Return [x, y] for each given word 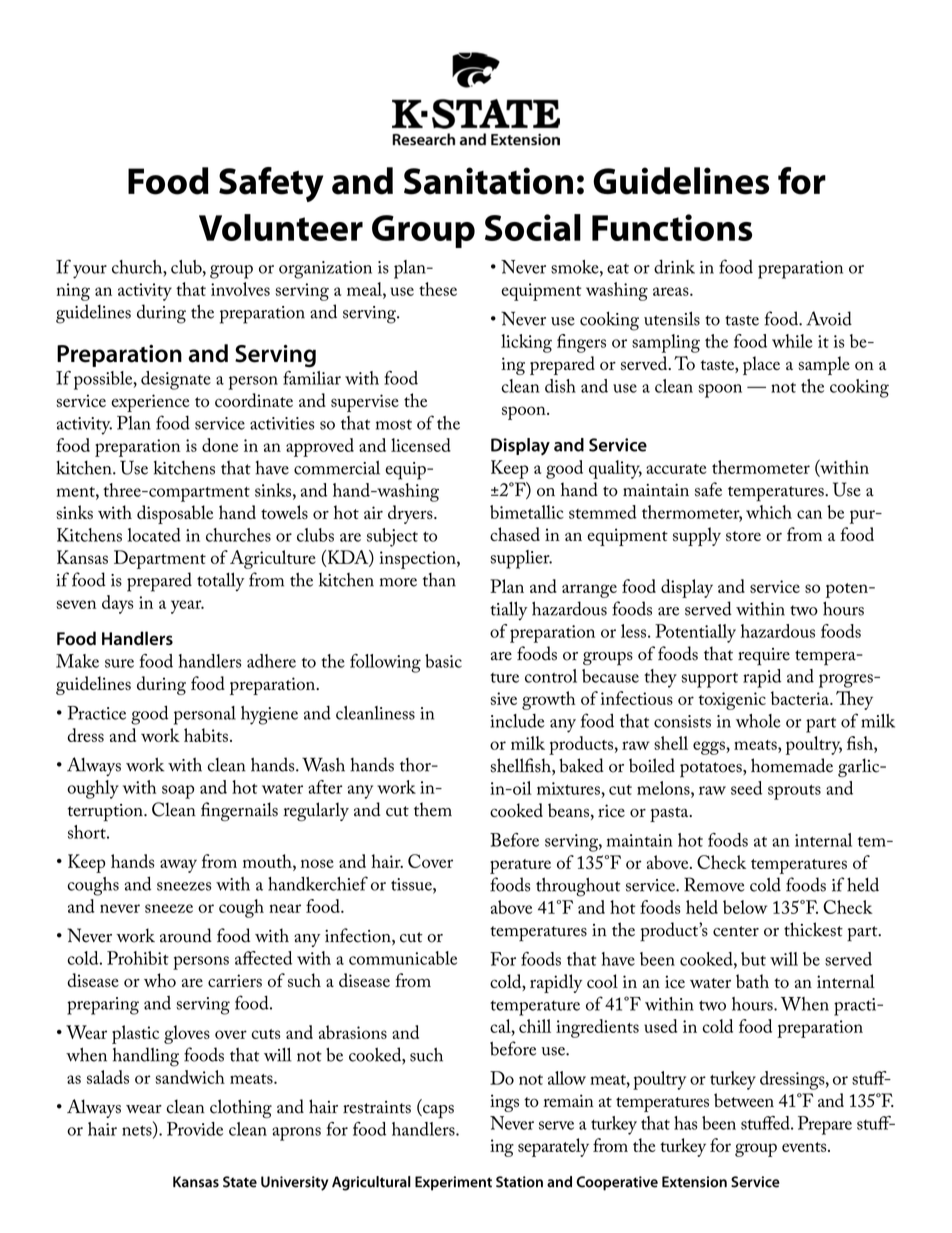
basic [443, 661]
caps [437, 1112]
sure [119, 663]
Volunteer [281, 227]
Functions [672, 227]
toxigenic [732, 701]
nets [138, 1131]
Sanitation [488, 181]
